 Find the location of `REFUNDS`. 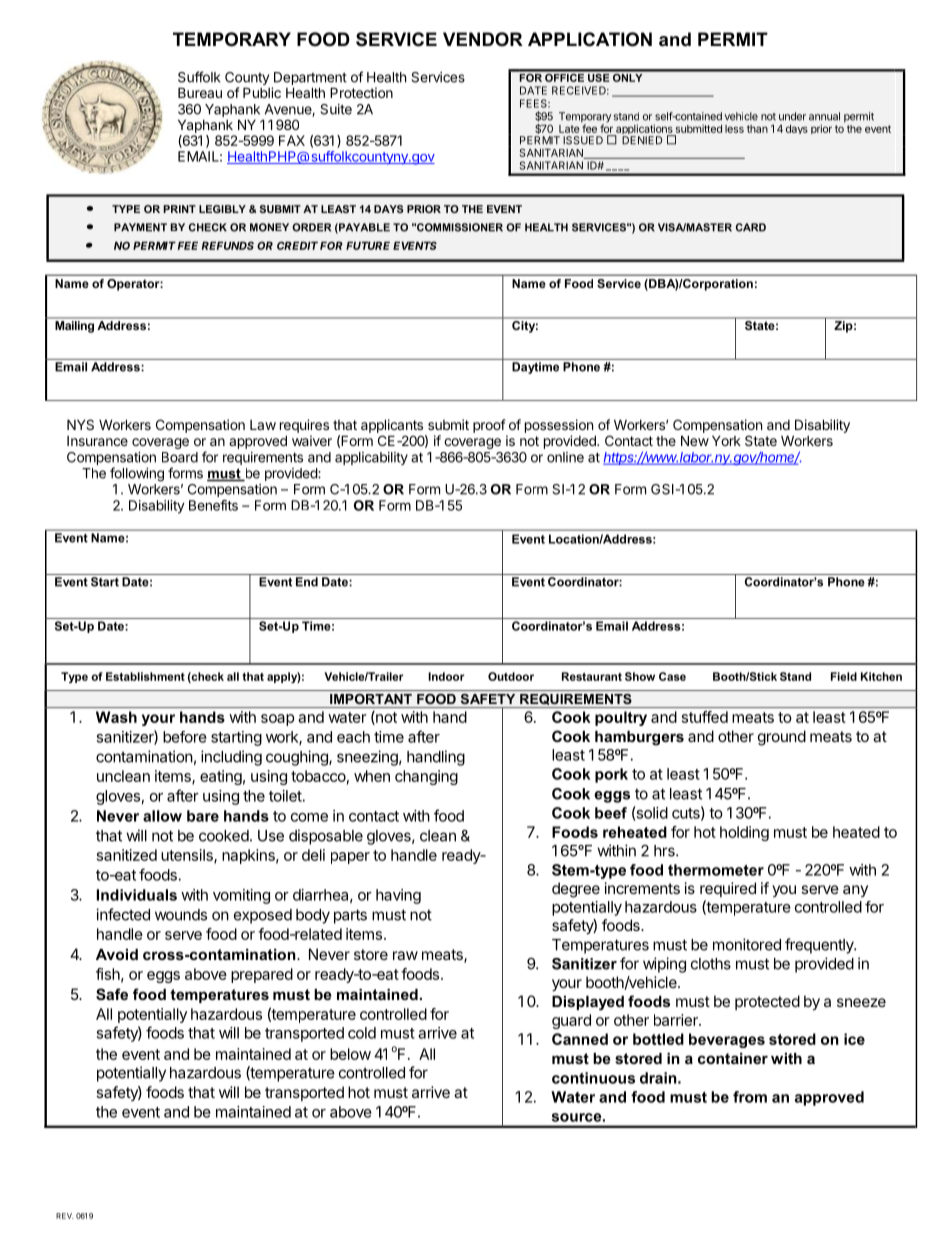

REFUNDS is located at coordinates (228, 245).
